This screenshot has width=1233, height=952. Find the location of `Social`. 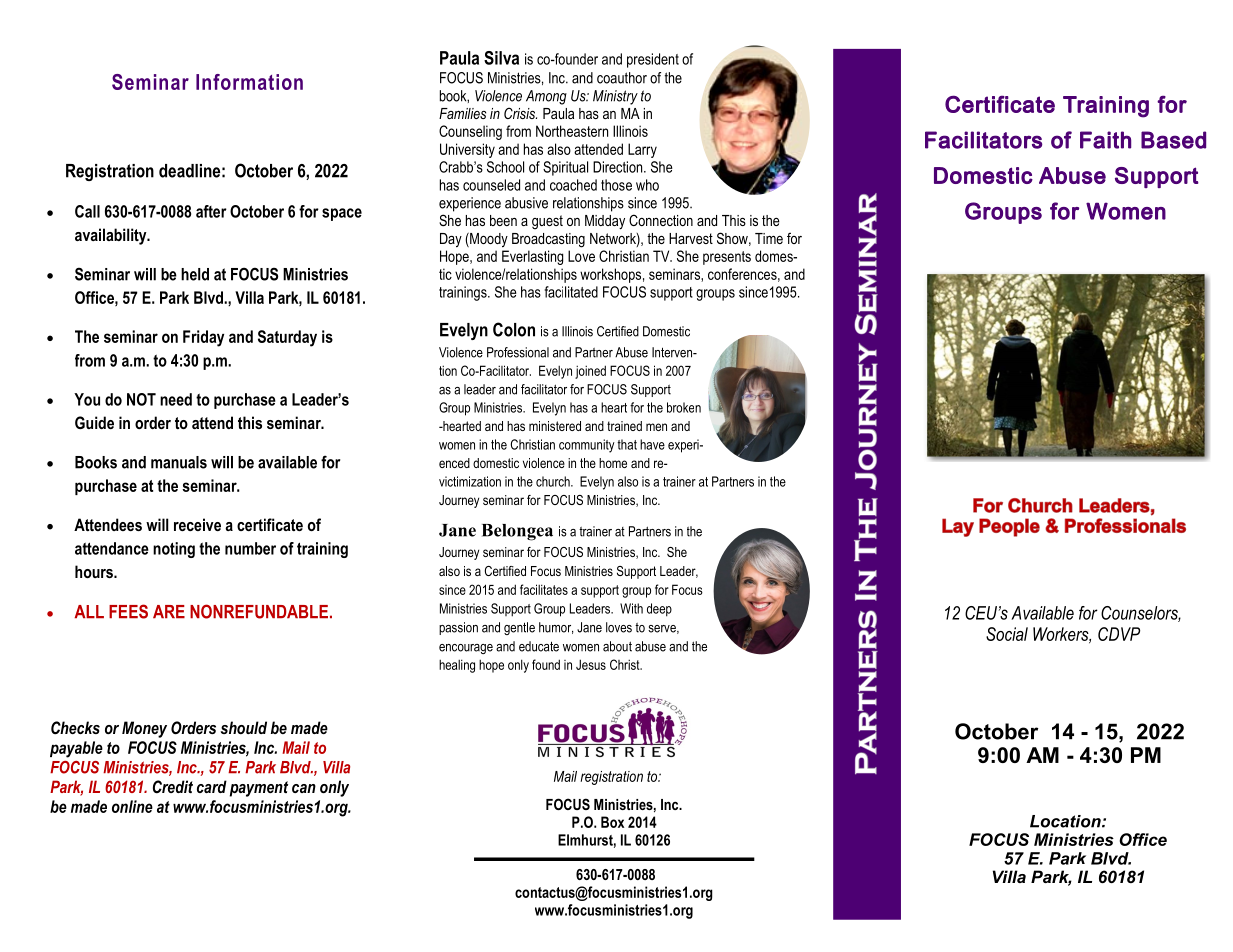

Social is located at coordinates (1007, 634).
